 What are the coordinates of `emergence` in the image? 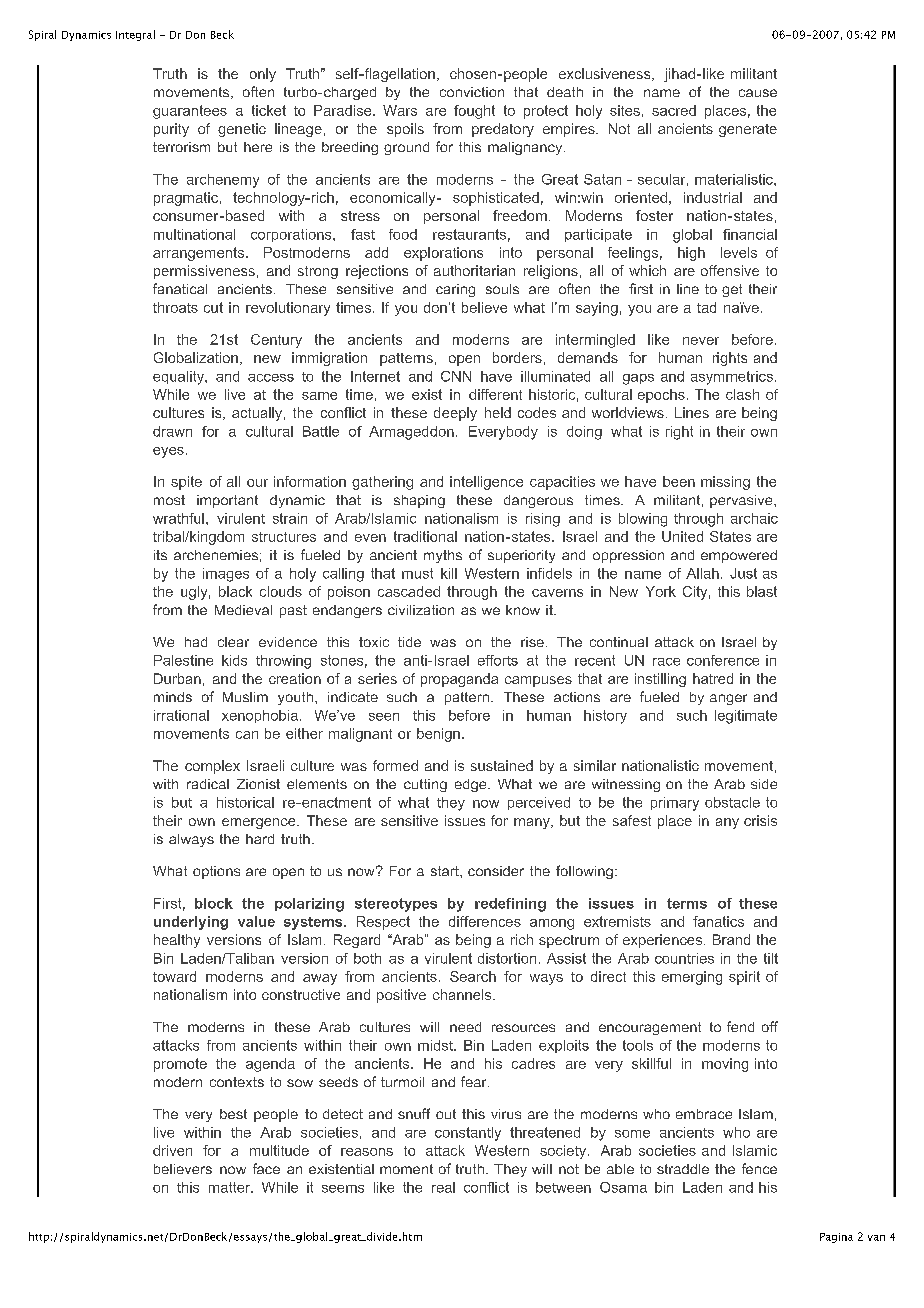 It's located at (260, 823).
